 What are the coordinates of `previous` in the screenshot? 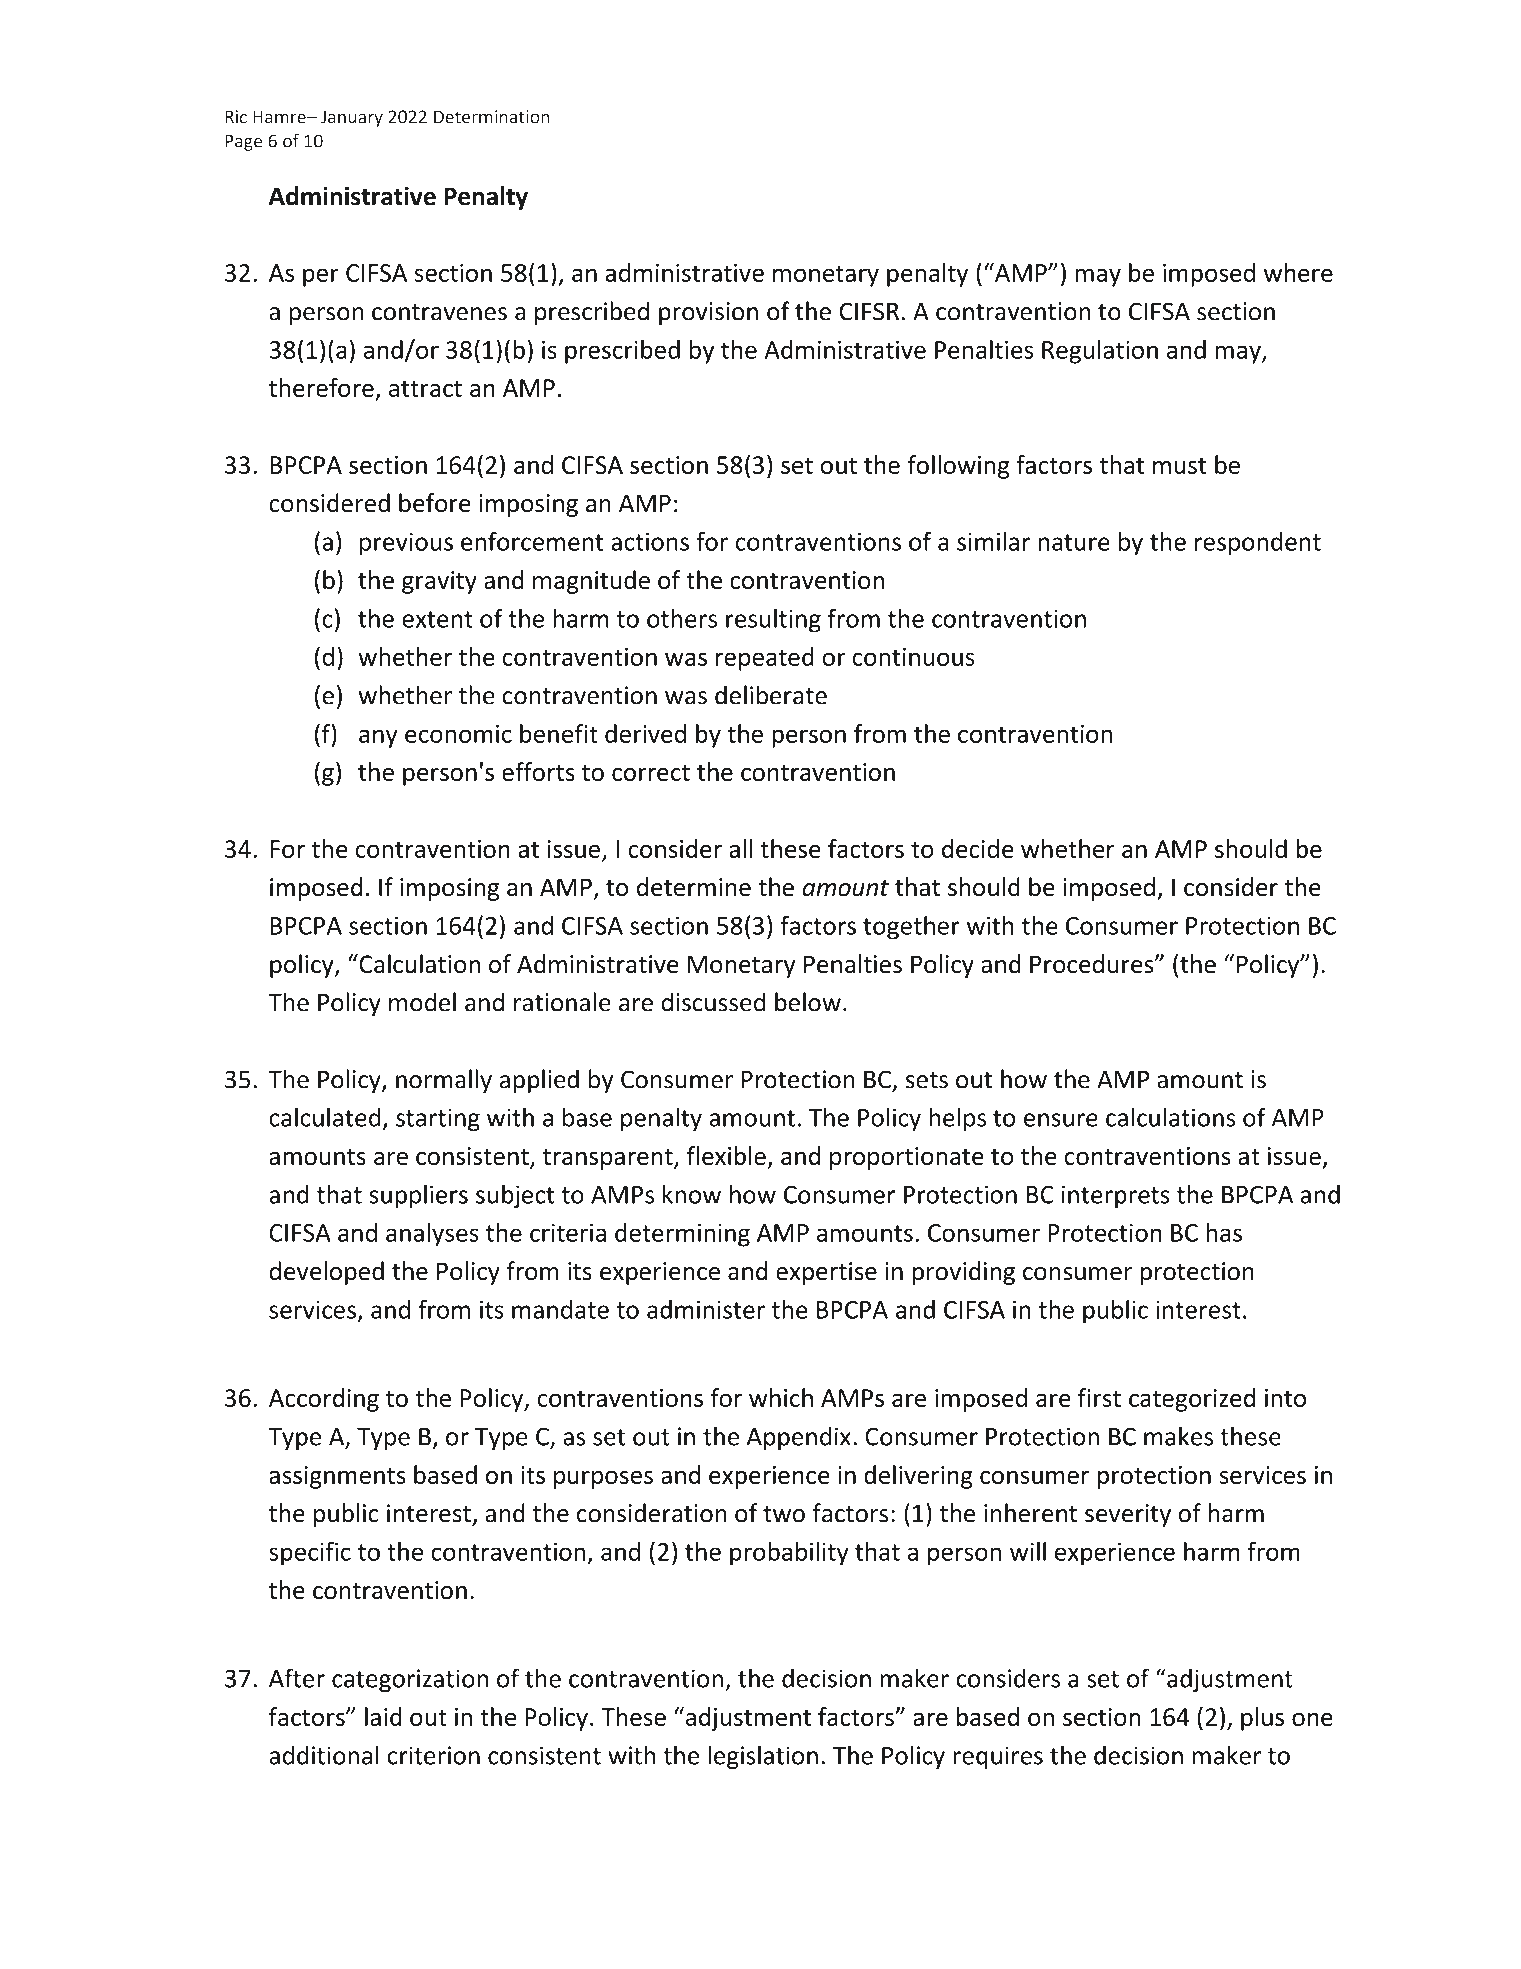 It's located at (406, 544).
